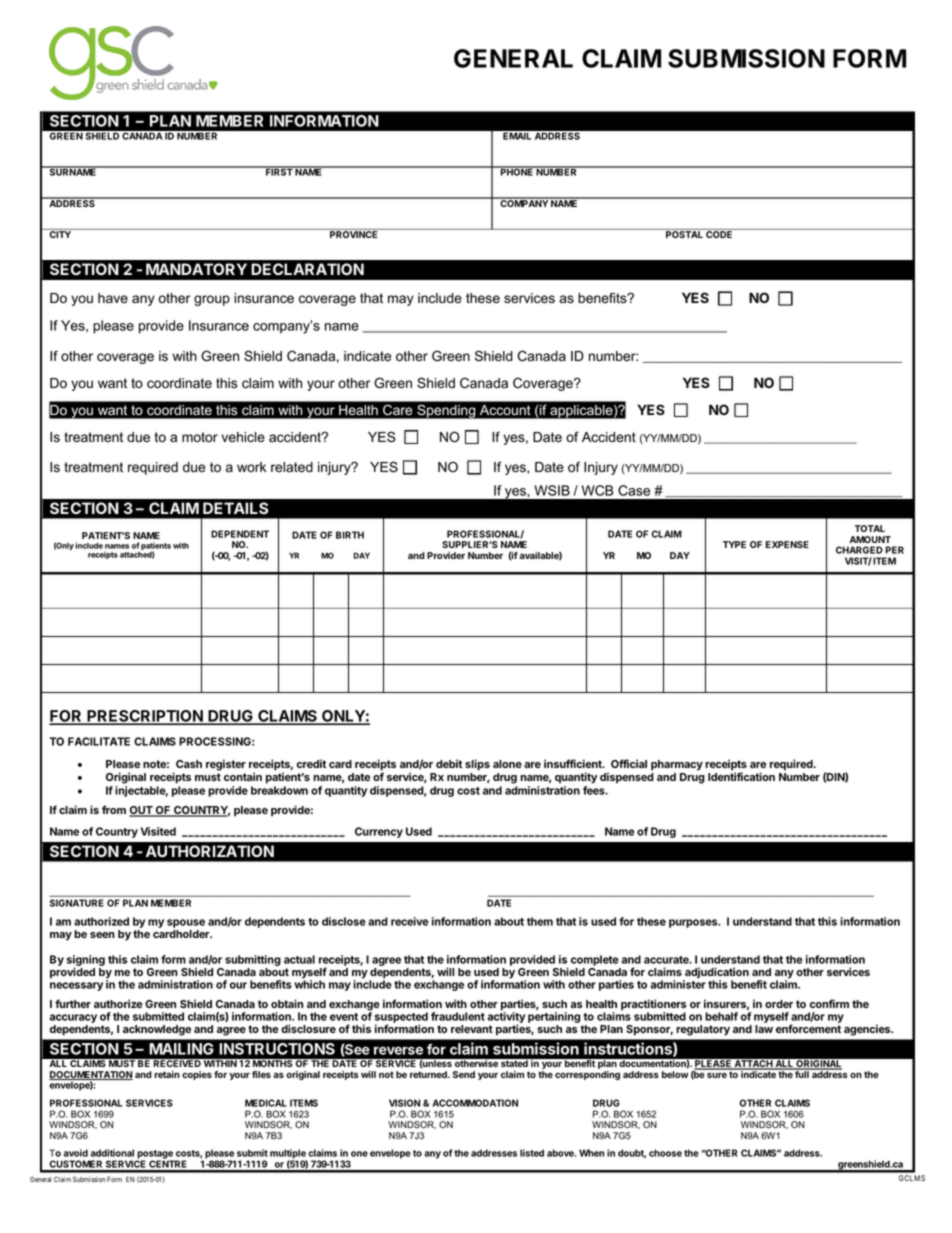 Image resolution: width=952 pixels, height=1233 pixels. Describe the element at coordinates (145, 717) in the document. I see `PRESCRIPTION` at that location.
